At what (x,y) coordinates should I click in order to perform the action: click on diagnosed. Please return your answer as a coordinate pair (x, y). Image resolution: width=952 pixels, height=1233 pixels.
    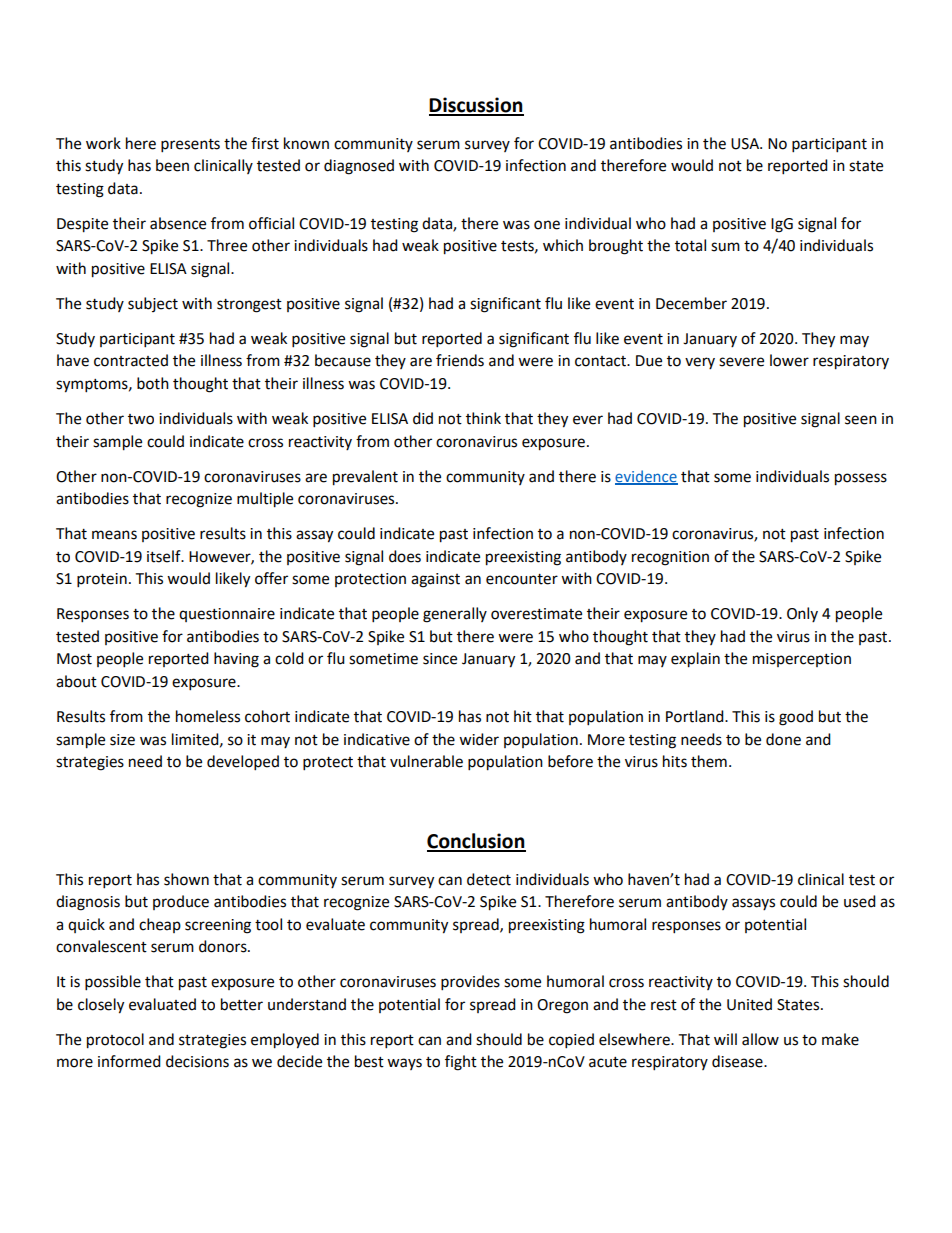
    Looking at the image, I should click on (359, 167).
